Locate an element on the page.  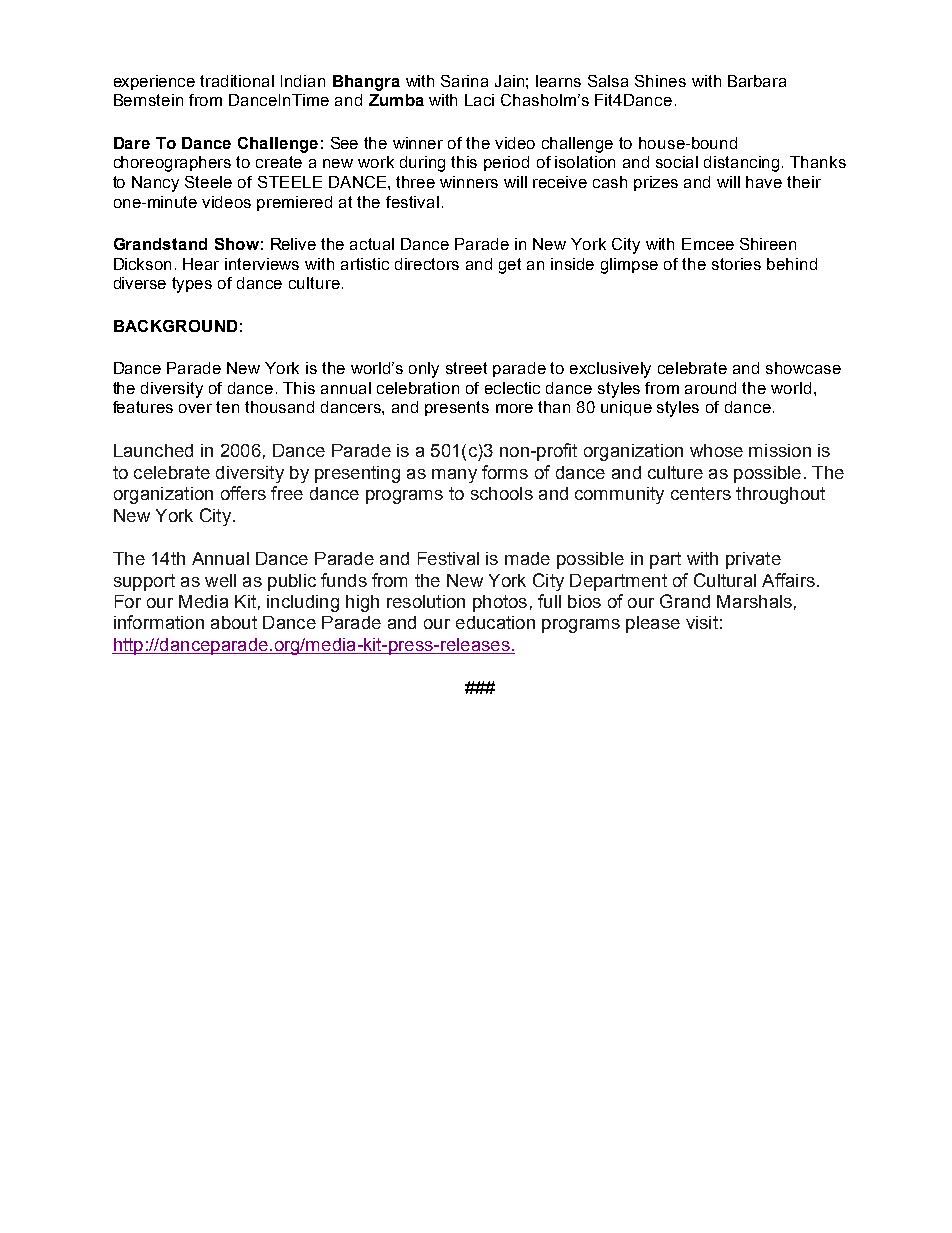
Launched is located at coordinates (153, 450).
